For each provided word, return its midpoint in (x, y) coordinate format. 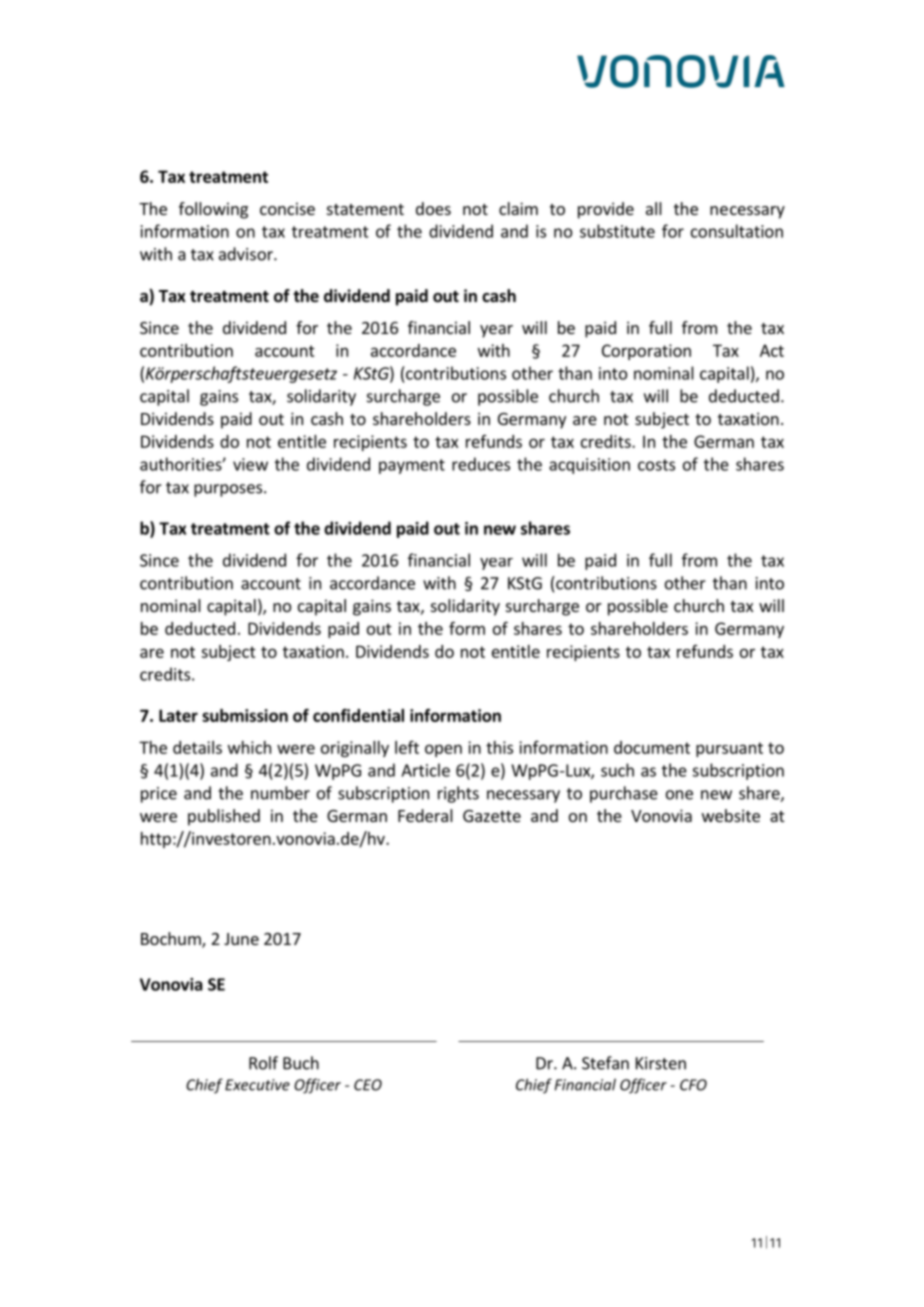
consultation (737, 231)
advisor (247, 254)
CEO (368, 1085)
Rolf (263, 1063)
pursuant (729, 749)
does (433, 208)
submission (245, 715)
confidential (358, 715)
